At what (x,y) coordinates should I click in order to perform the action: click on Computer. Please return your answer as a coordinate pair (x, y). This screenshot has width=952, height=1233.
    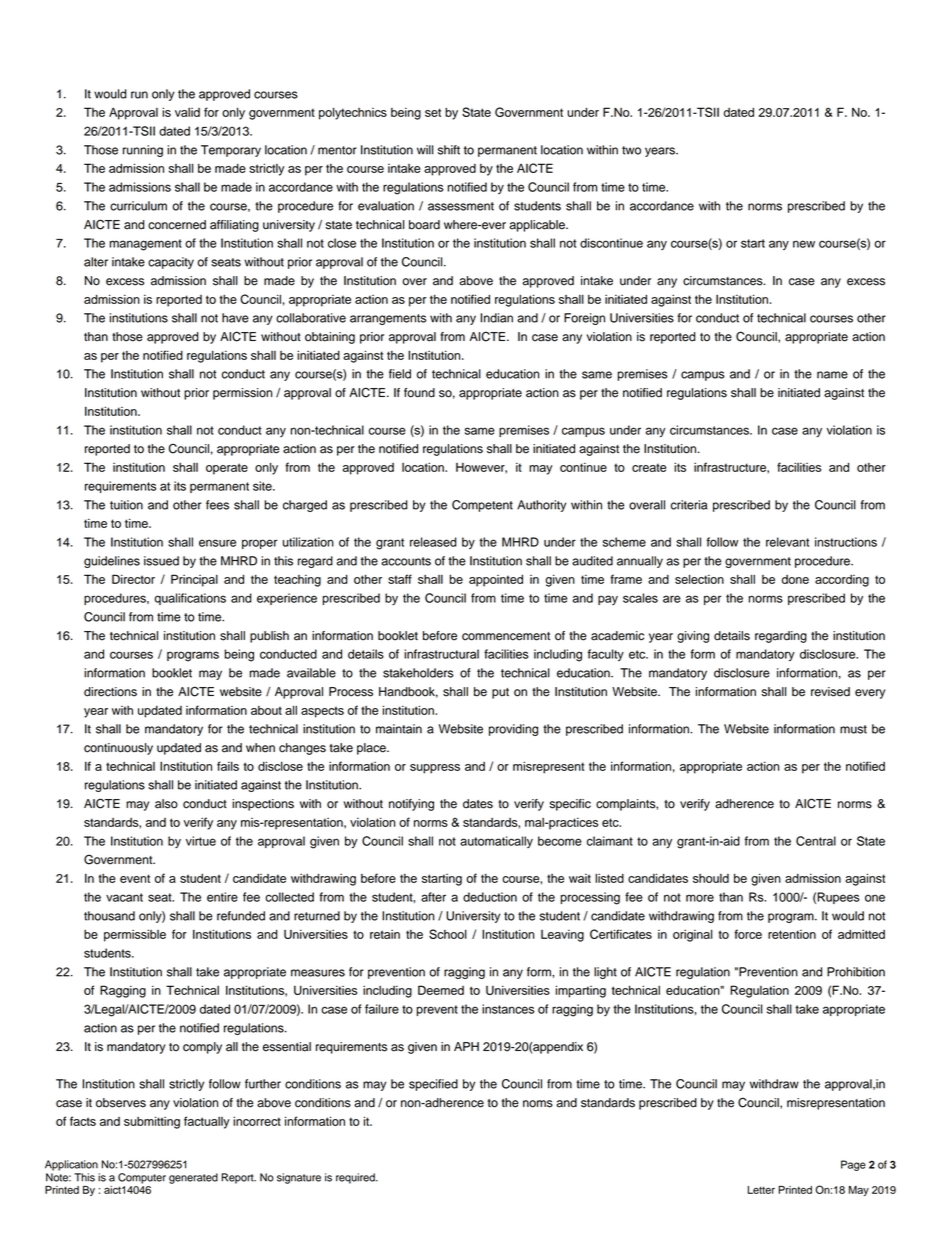
    Looking at the image, I should click on (142, 1178).
